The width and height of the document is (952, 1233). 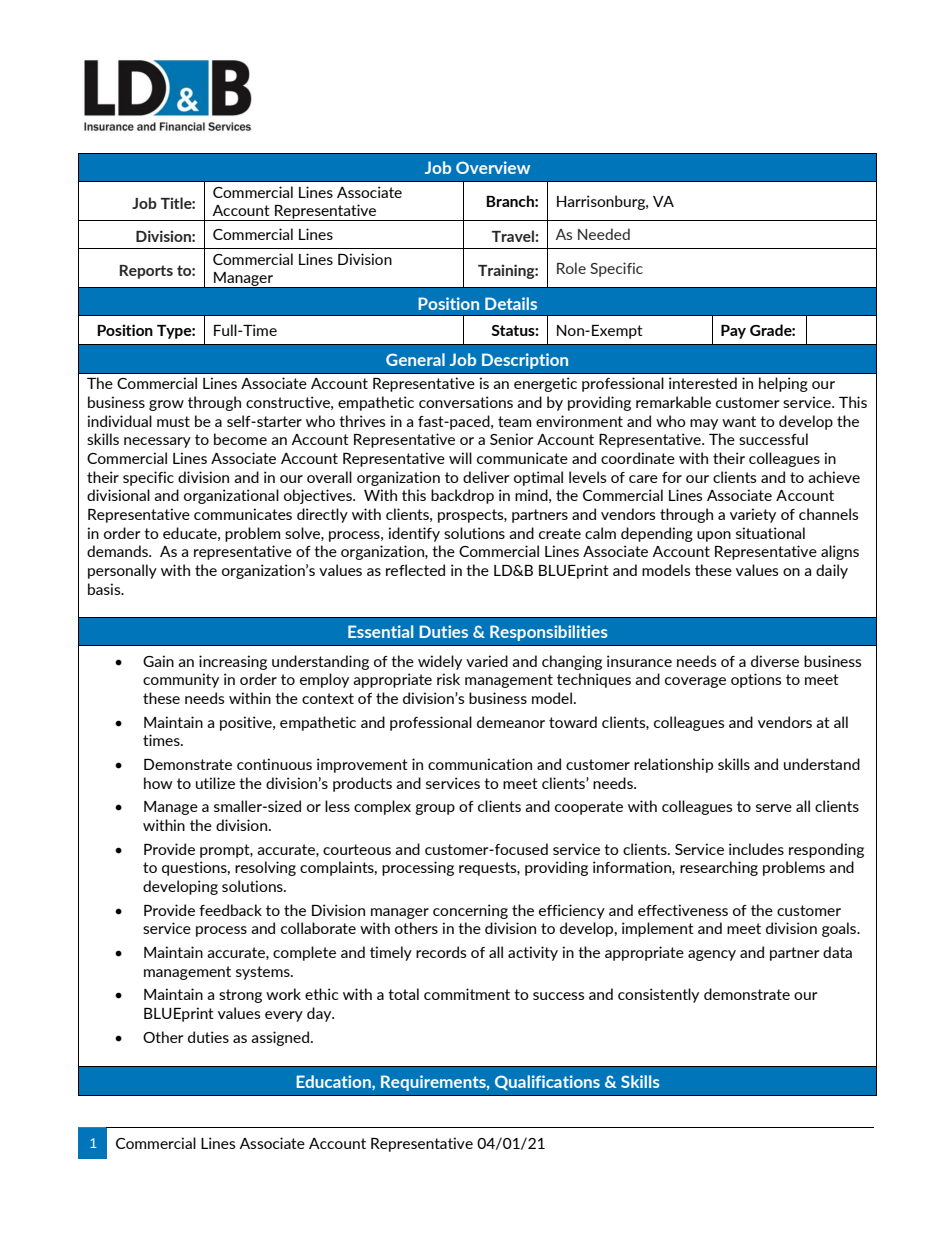 What do you see at coordinates (146, 272) in the document?
I see `Reports` at bounding box center [146, 272].
